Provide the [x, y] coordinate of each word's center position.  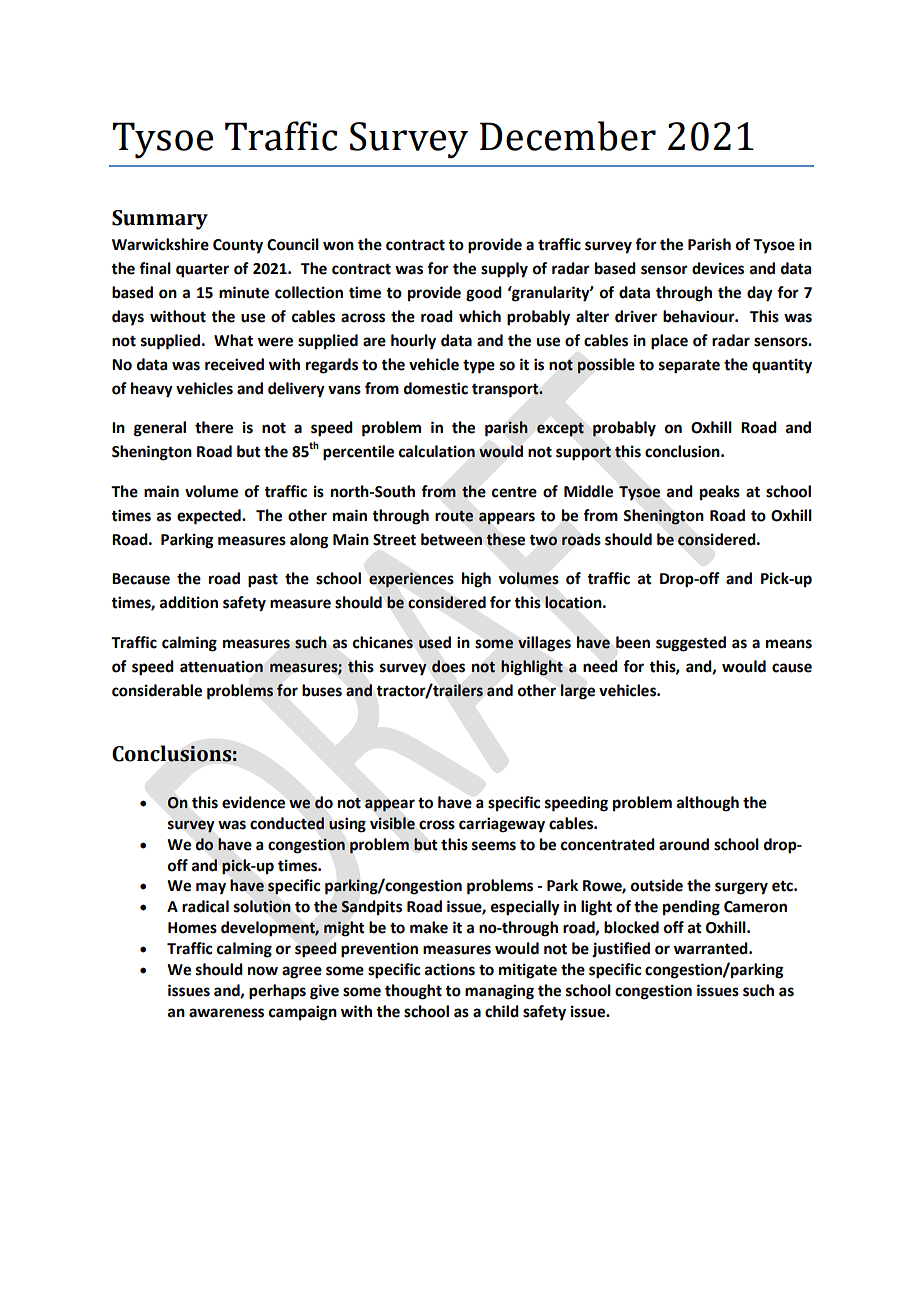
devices [718, 268]
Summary [160, 220]
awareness [226, 1013]
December [568, 136]
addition [189, 602]
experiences [411, 580]
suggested [691, 644]
